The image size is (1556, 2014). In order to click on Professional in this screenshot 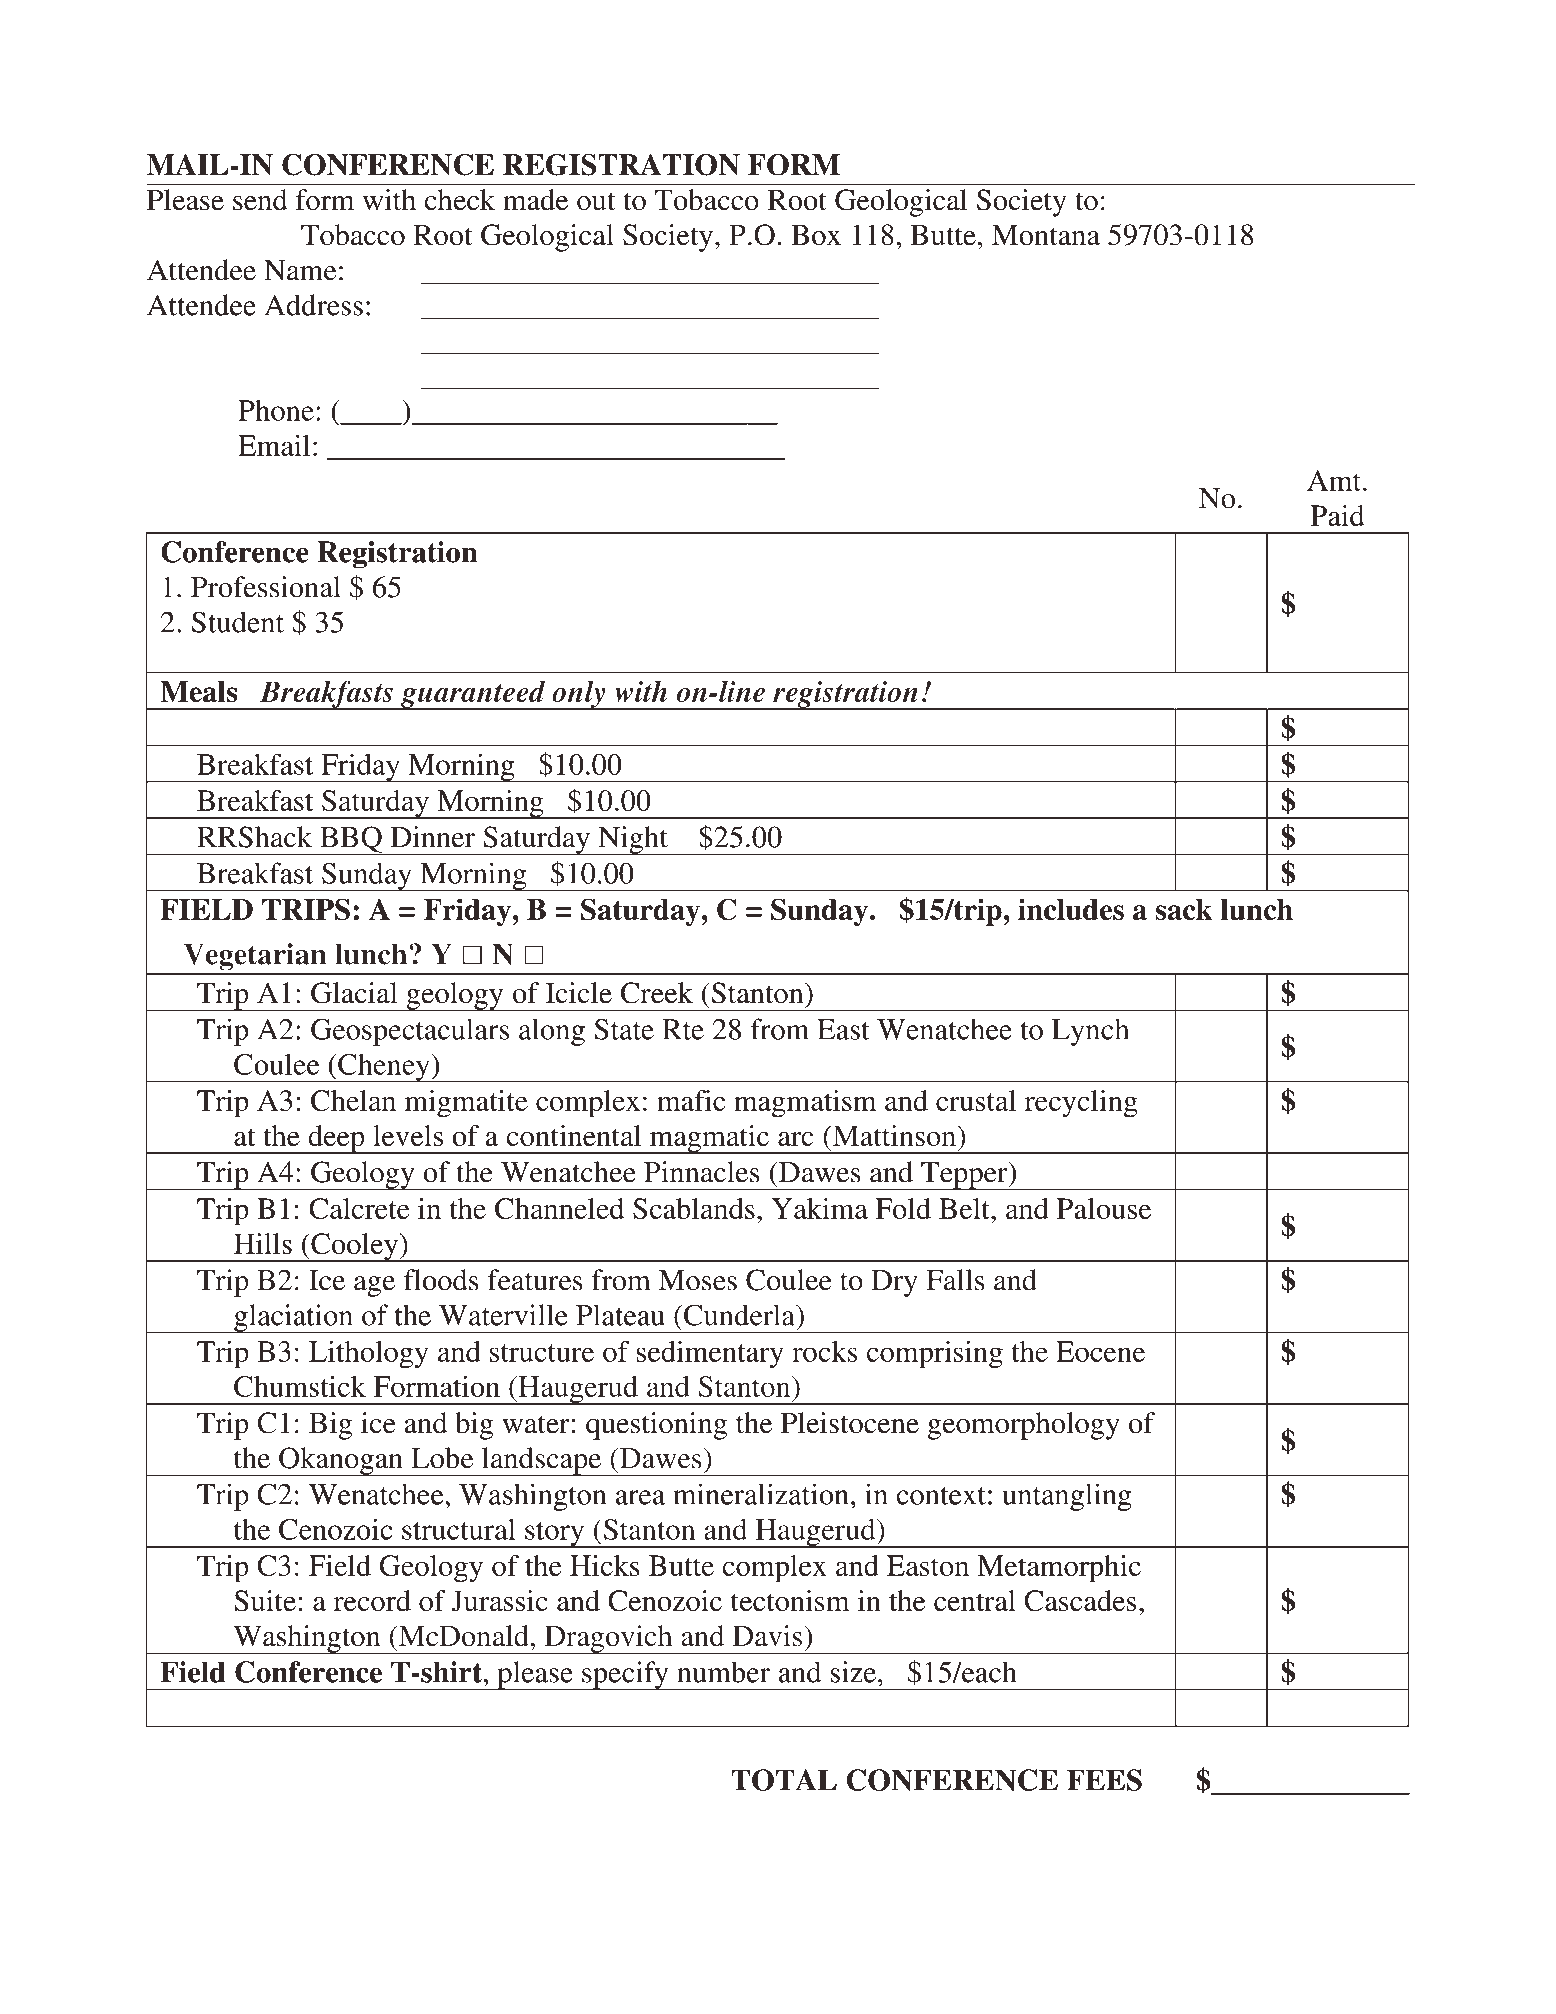, I will do `click(266, 587)`.
